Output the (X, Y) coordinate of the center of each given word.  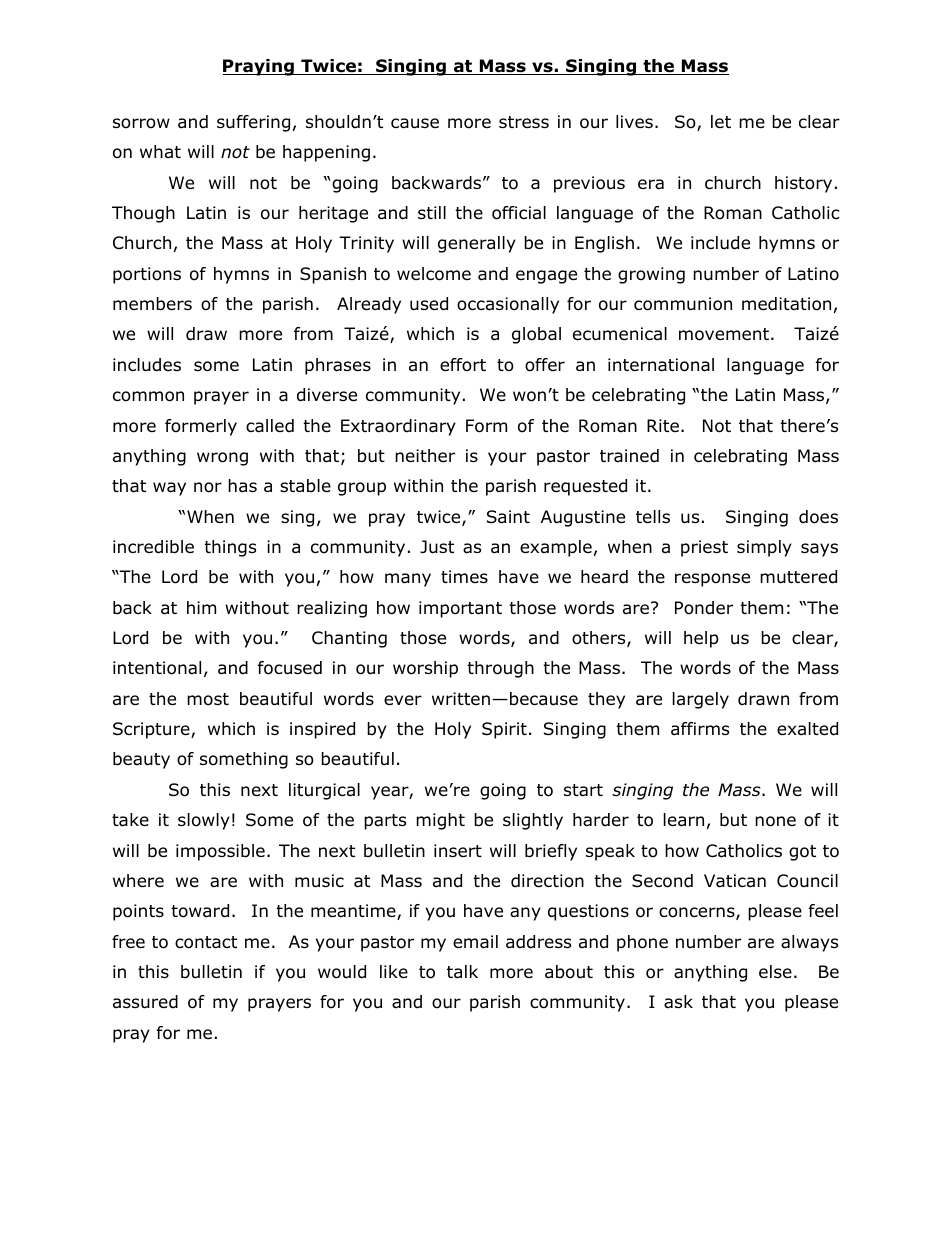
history (803, 184)
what (160, 151)
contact (206, 942)
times (464, 576)
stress (524, 122)
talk (462, 972)
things (230, 548)
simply (764, 548)
